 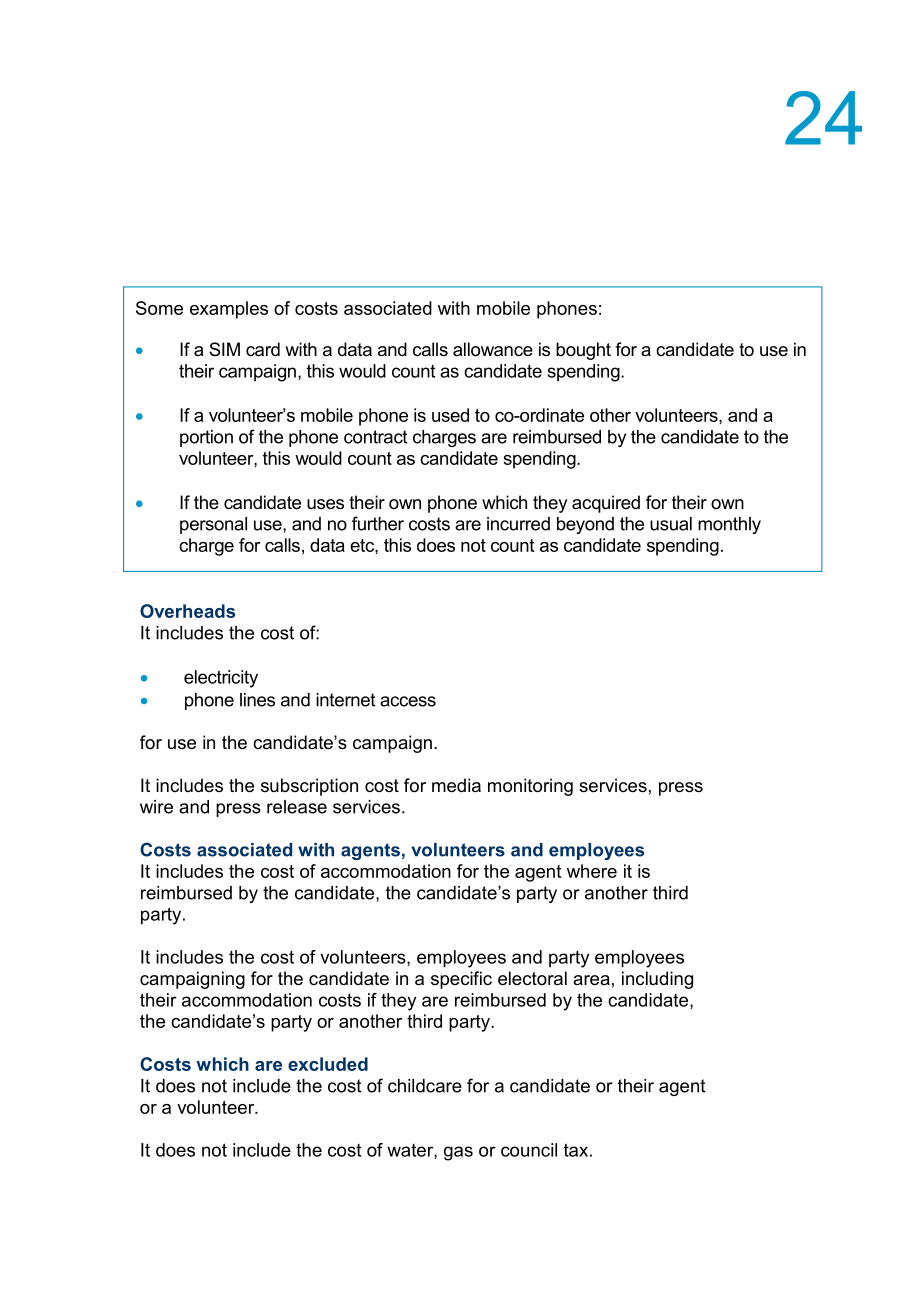 What do you see at coordinates (493, 349) in the screenshot?
I see `allowance` at bounding box center [493, 349].
